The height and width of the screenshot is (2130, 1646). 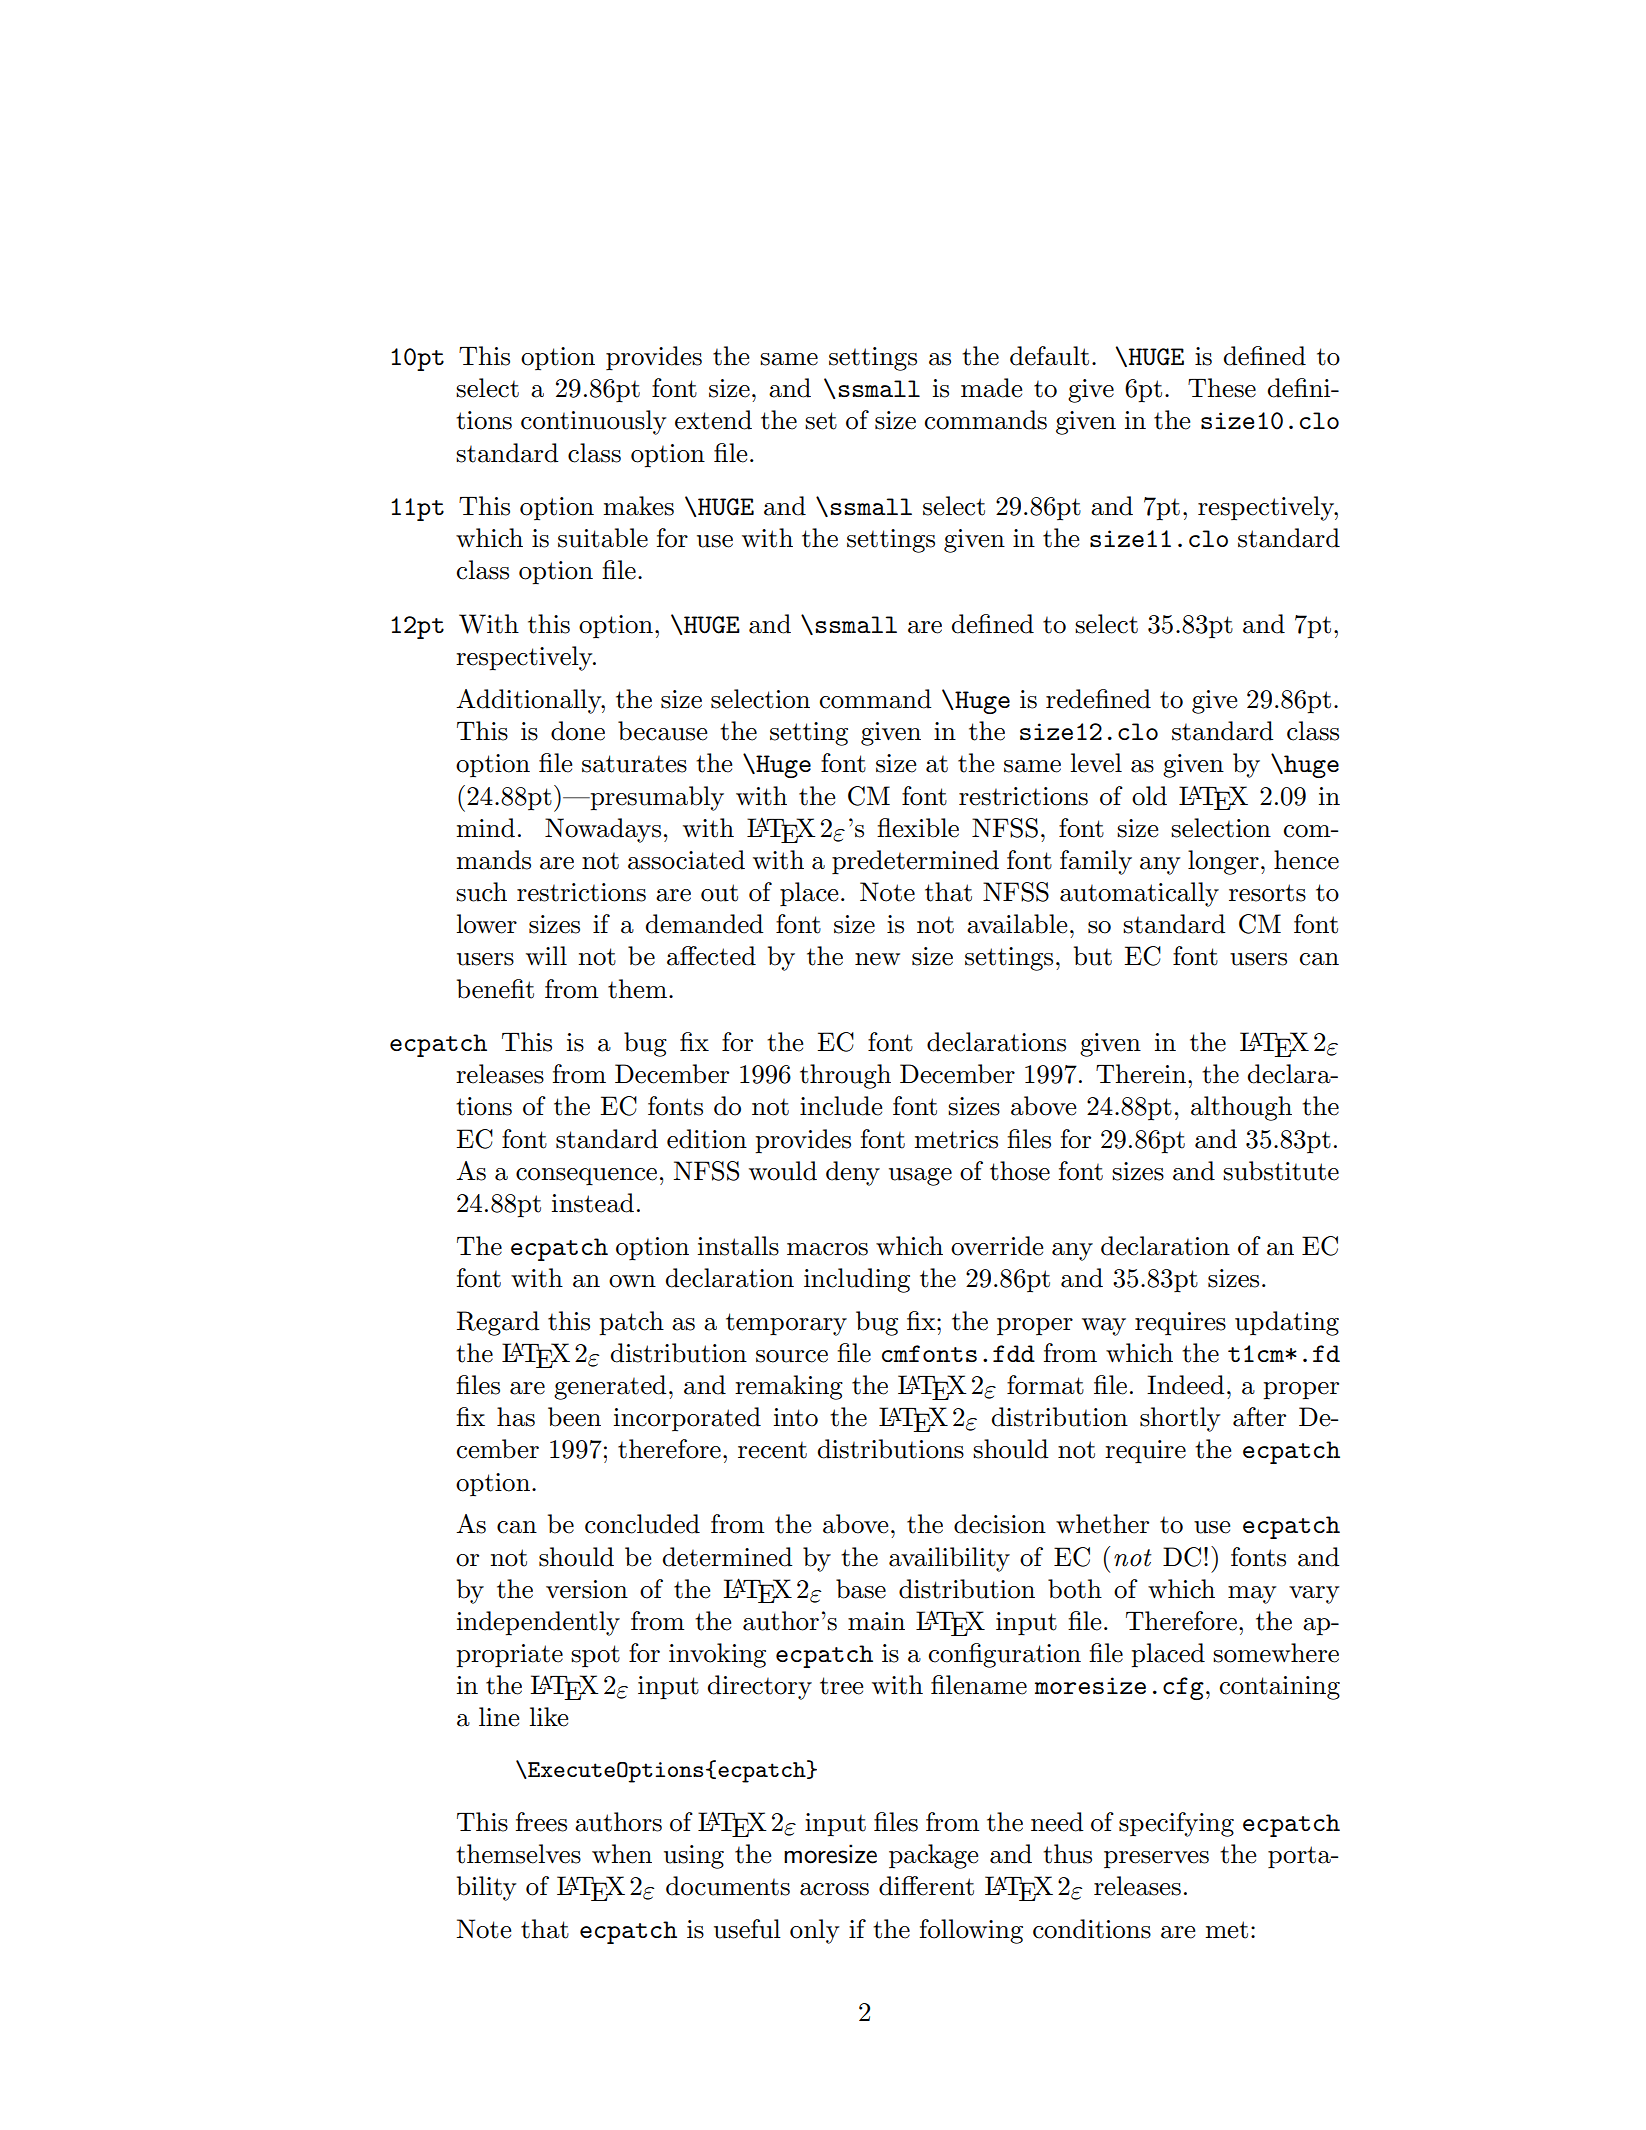 What do you see at coordinates (1252, 1595) in the screenshot?
I see `may` at bounding box center [1252, 1595].
